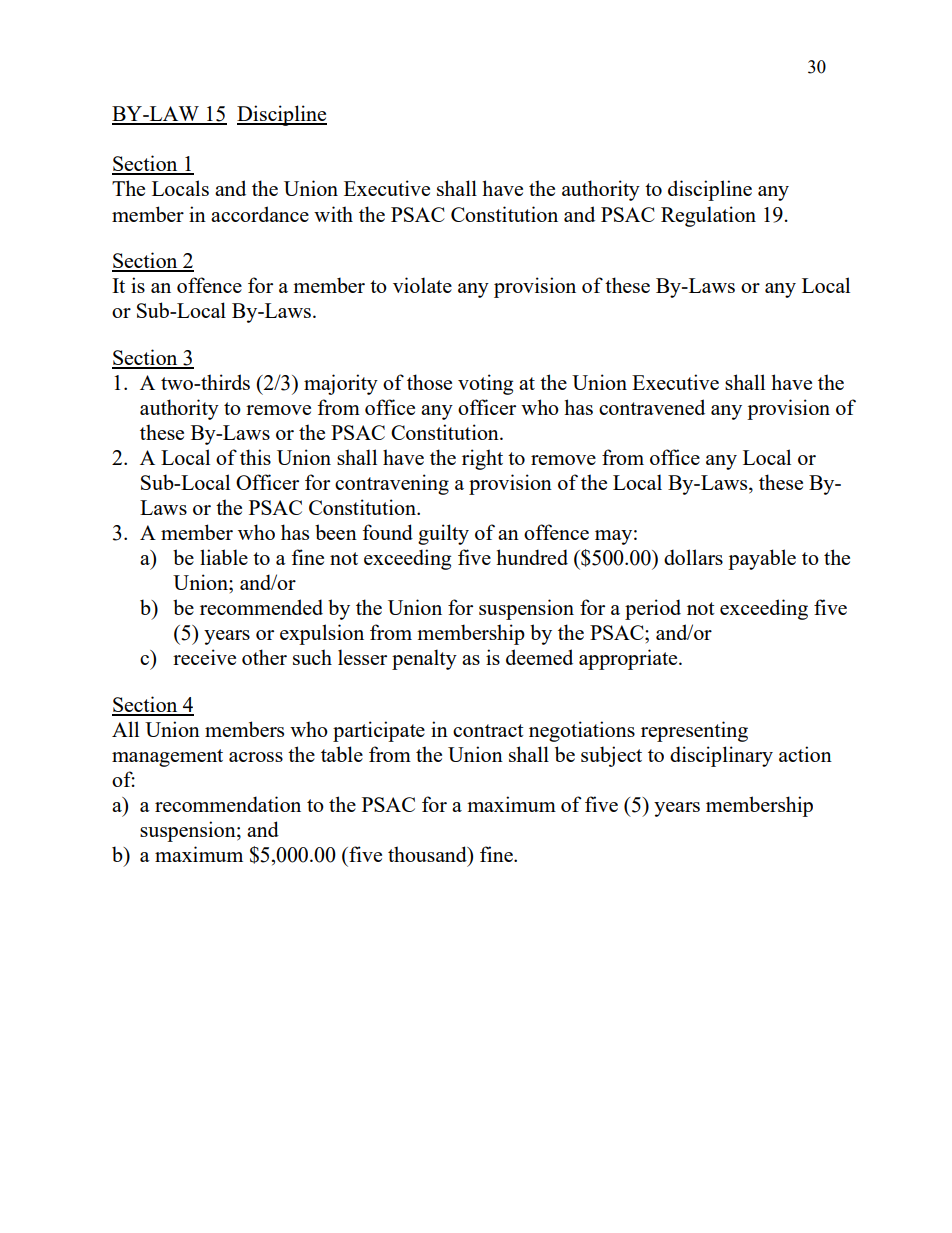  Describe the element at coordinates (264, 657) in the screenshot. I see `other` at that location.
